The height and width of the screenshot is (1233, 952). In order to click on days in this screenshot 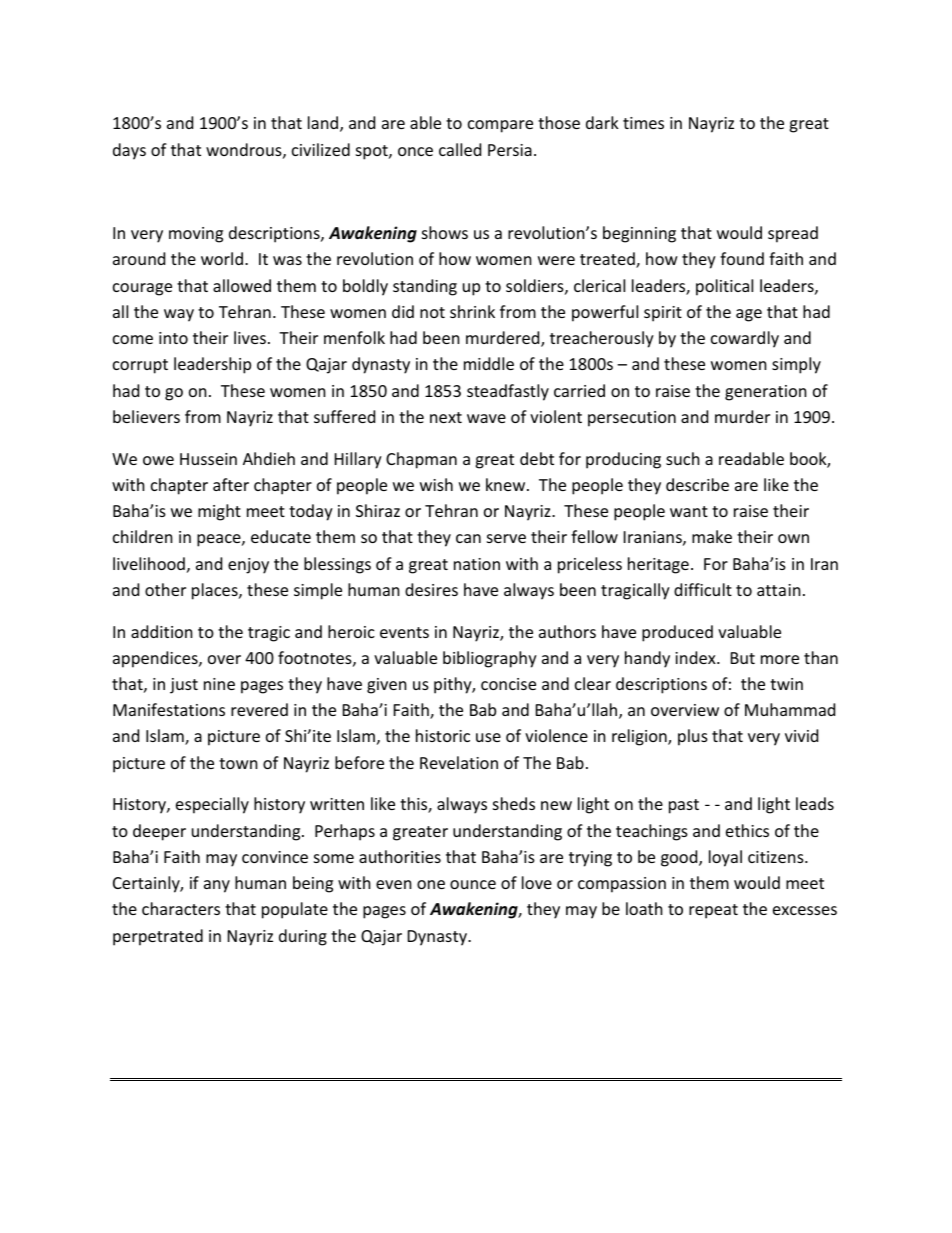, I will do `click(129, 151)`.
